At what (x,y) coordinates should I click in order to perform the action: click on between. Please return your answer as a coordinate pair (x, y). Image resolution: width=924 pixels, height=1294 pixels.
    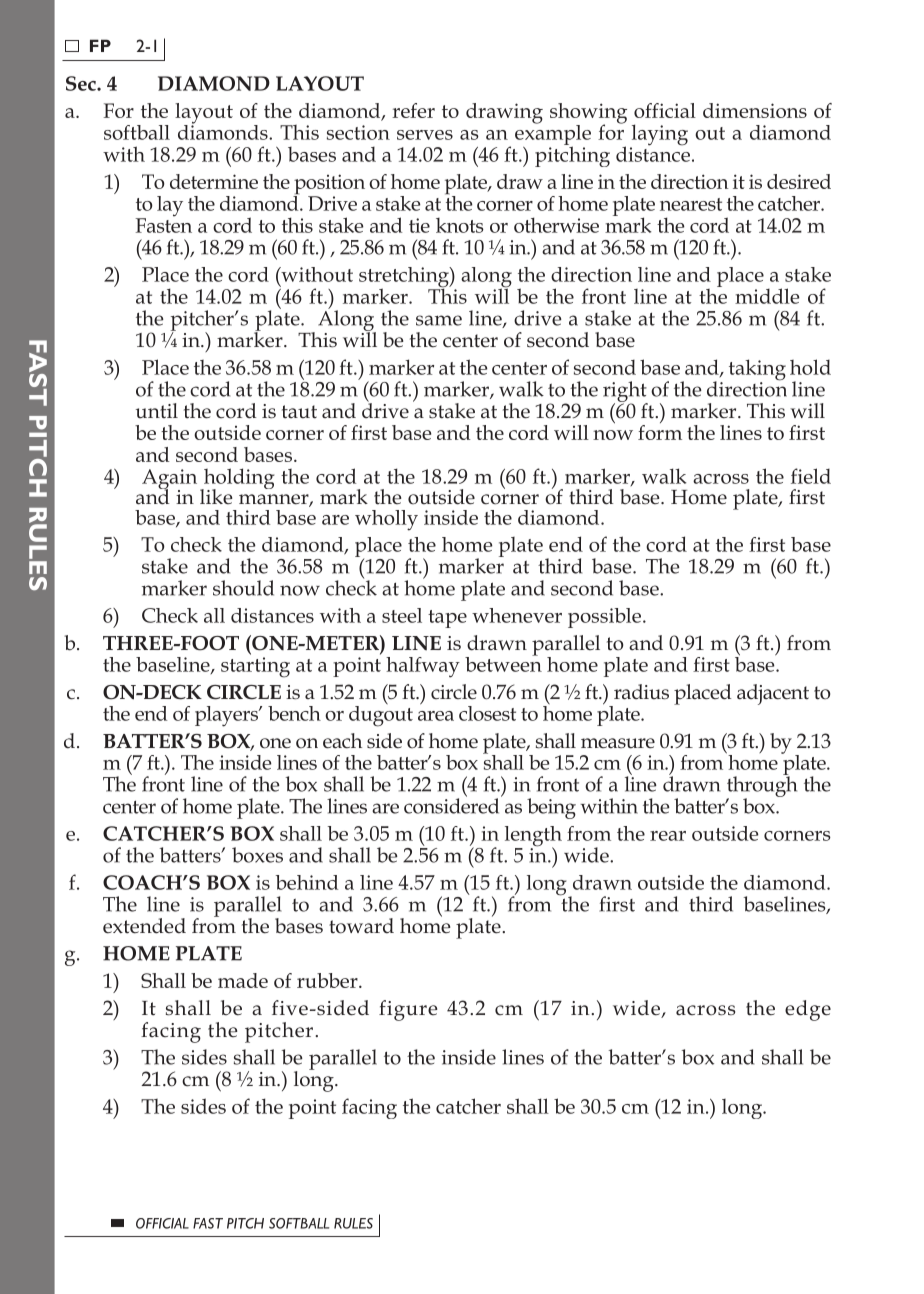
    Looking at the image, I should click on (503, 663).
